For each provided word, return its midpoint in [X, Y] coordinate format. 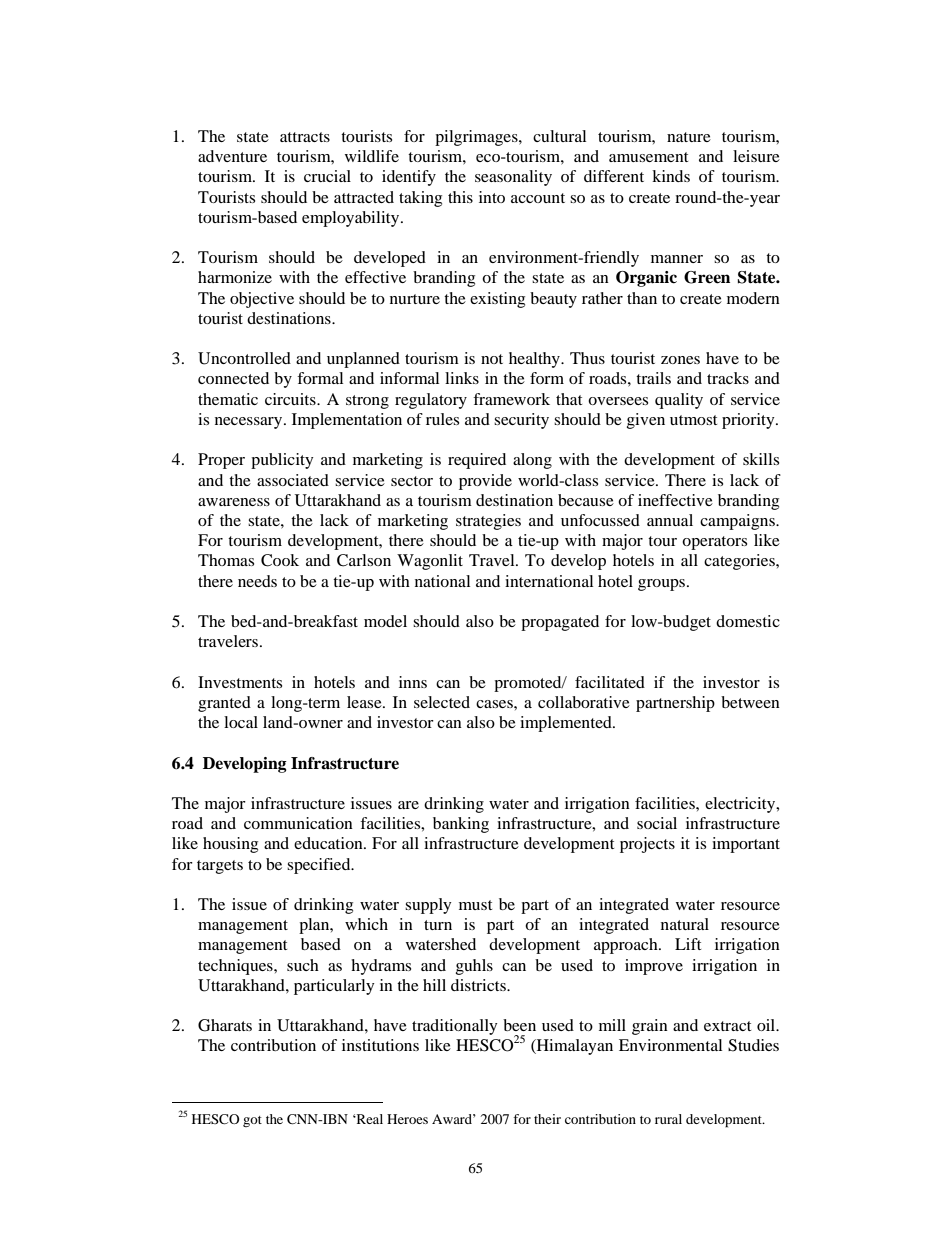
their [547, 1119]
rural [668, 1119]
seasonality [513, 178]
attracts [305, 137]
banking [461, 825]
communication [298, 823]
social [657, 823]
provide [485, 482]
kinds [671, 176]
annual [670, 520]
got [252, 1121]
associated [293, 480]
